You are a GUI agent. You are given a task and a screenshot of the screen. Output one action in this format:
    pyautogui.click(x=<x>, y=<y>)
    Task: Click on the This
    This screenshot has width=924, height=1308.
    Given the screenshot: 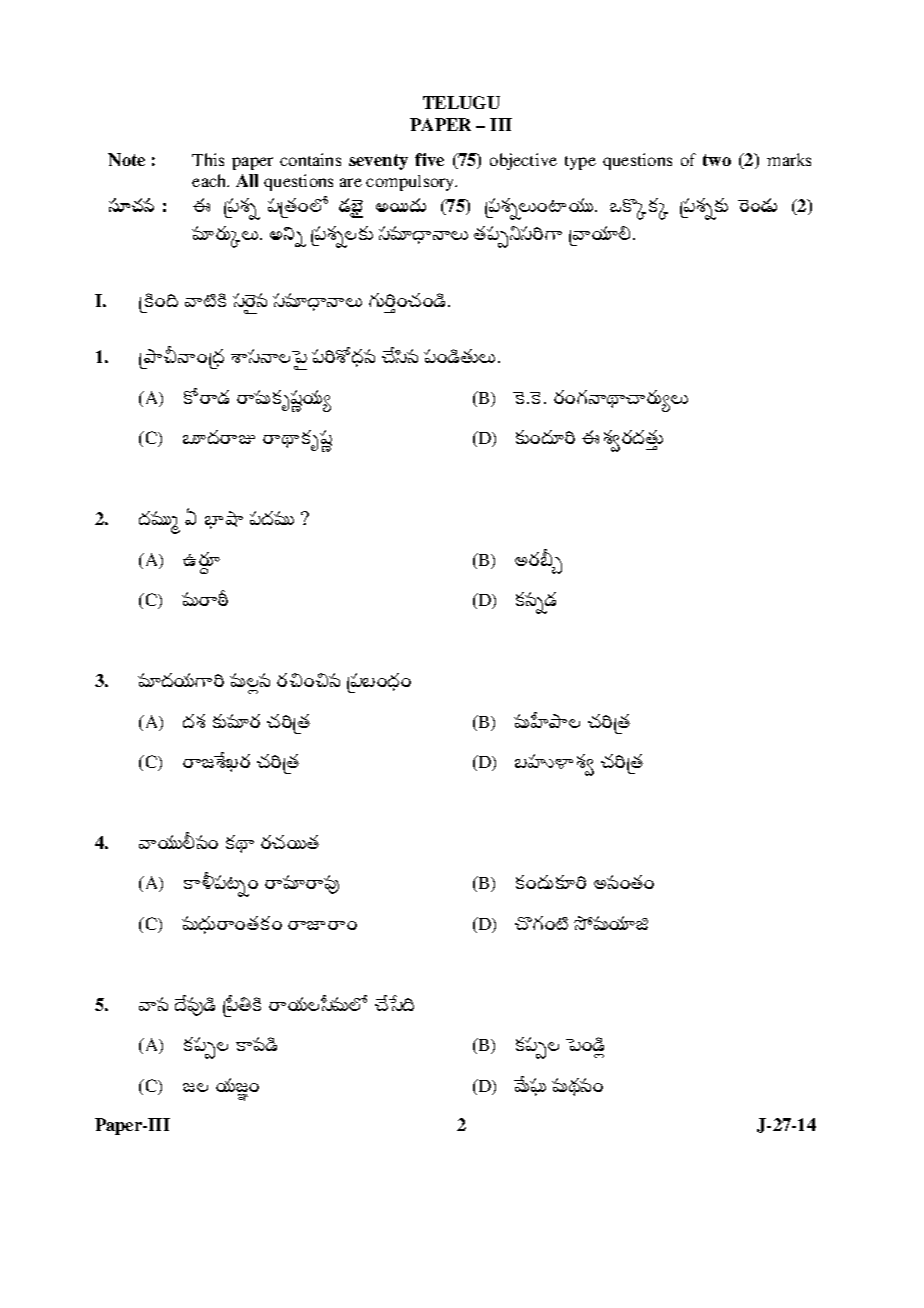 What is the action you would take?
    pyautogui.click(x=208, y=159)
